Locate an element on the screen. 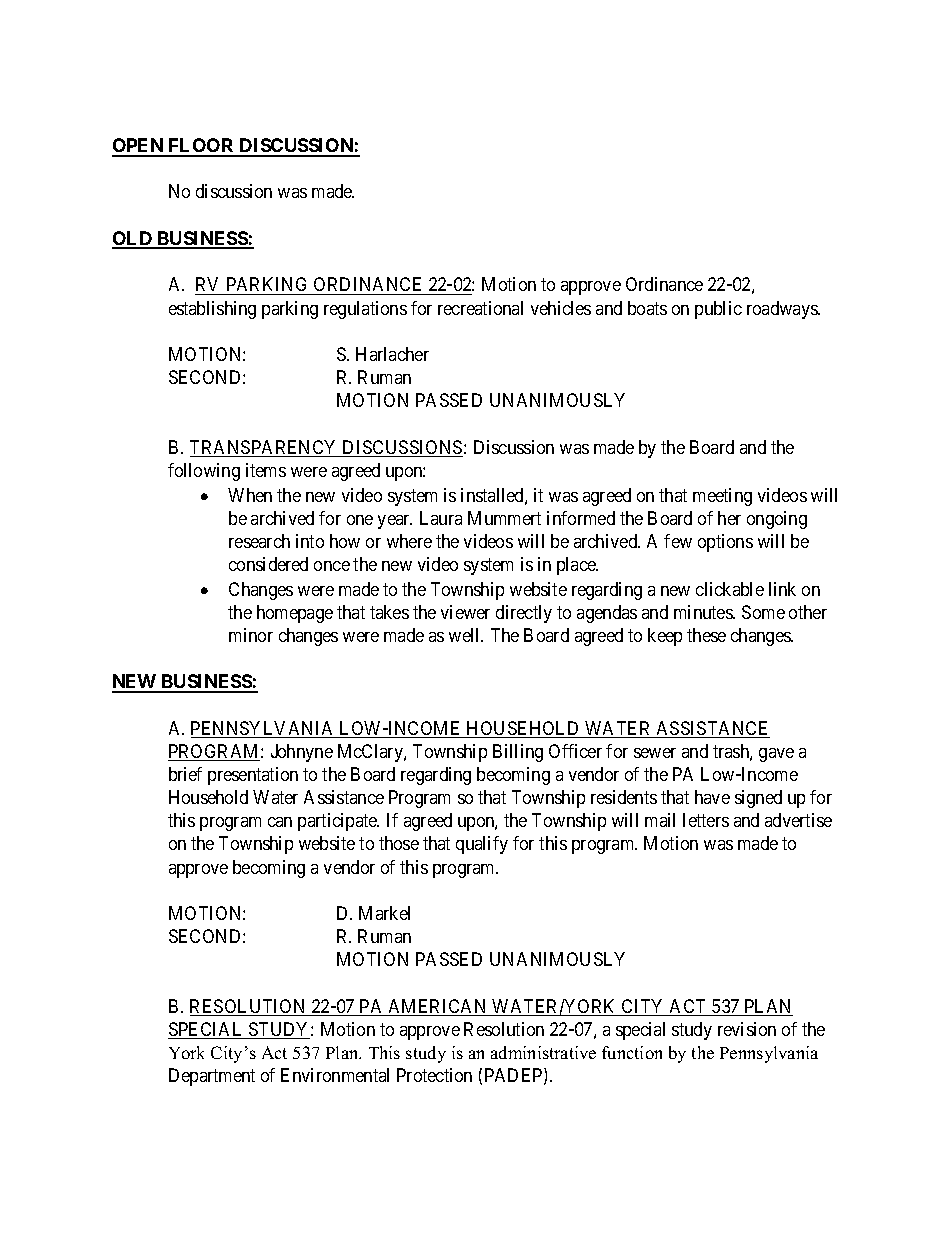  public is located at coordinates (718, 310).
